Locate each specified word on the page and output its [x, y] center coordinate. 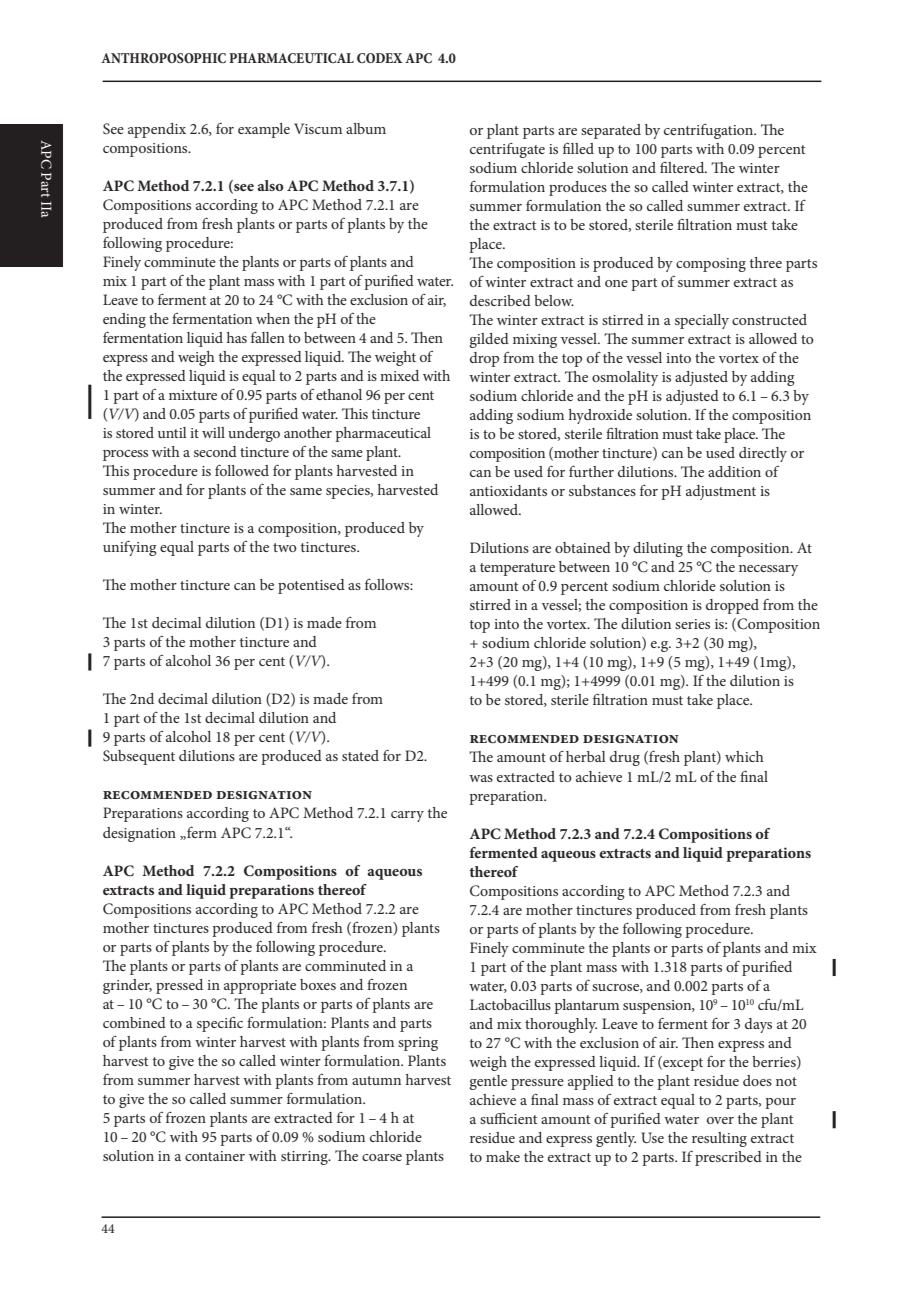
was [481, 778]
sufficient [508, 1118]
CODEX [380, 58]
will [213, 432]
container [215, 1156]
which [744, 756]
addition [734, 471]
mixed [399, 375]
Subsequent [139, 757]
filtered [683, 167]
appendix [157, 130]
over [720, 1120]
